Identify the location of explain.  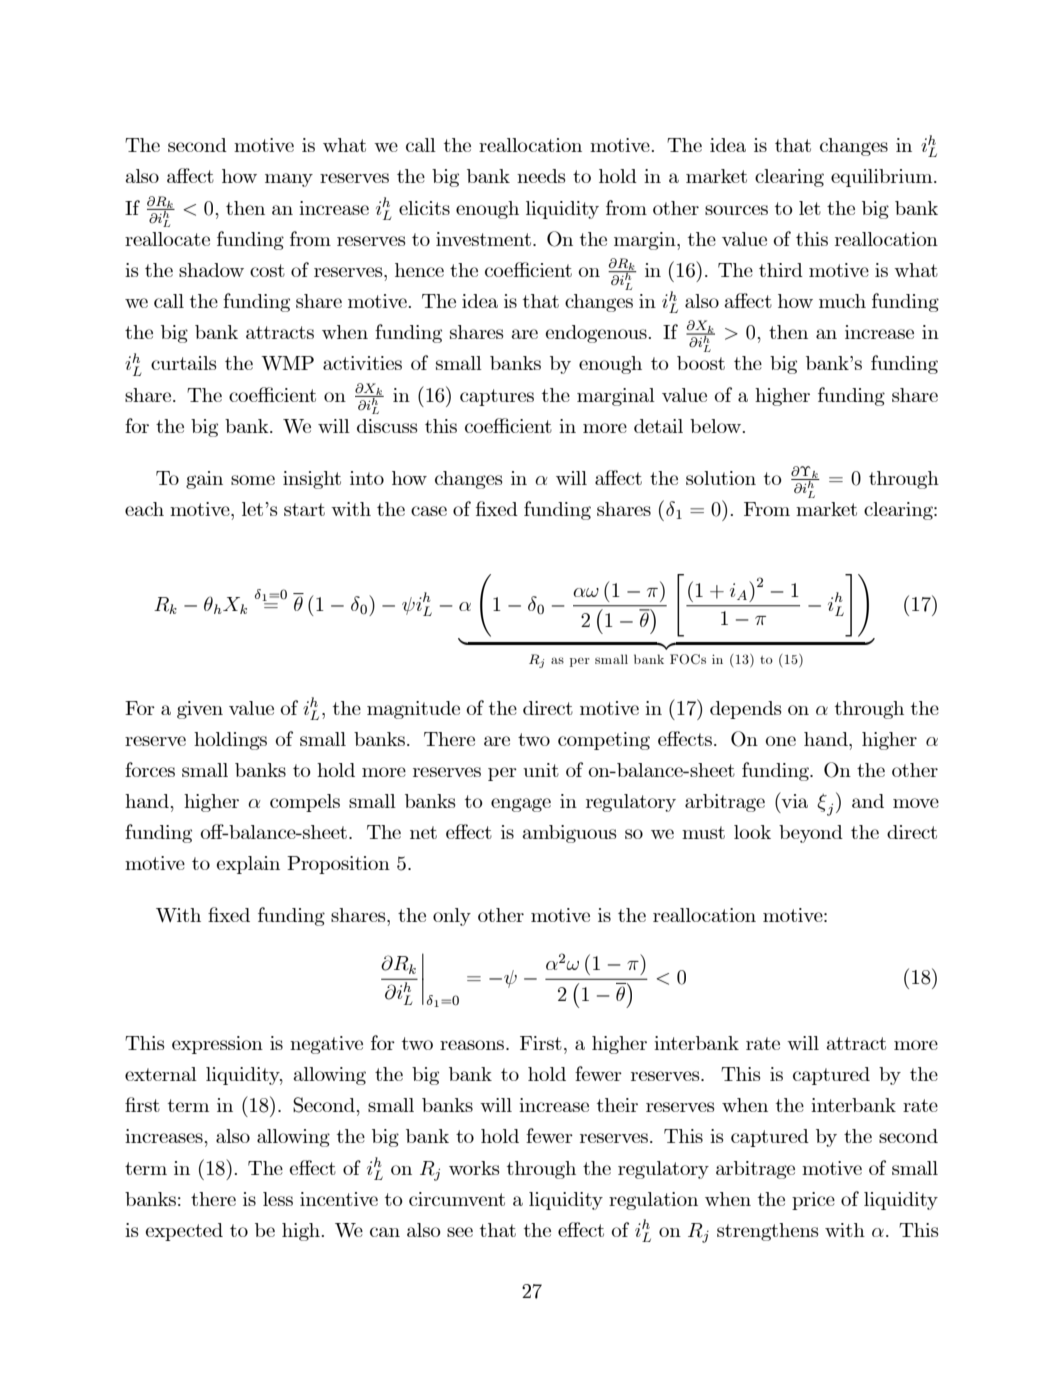
(248, 865).
